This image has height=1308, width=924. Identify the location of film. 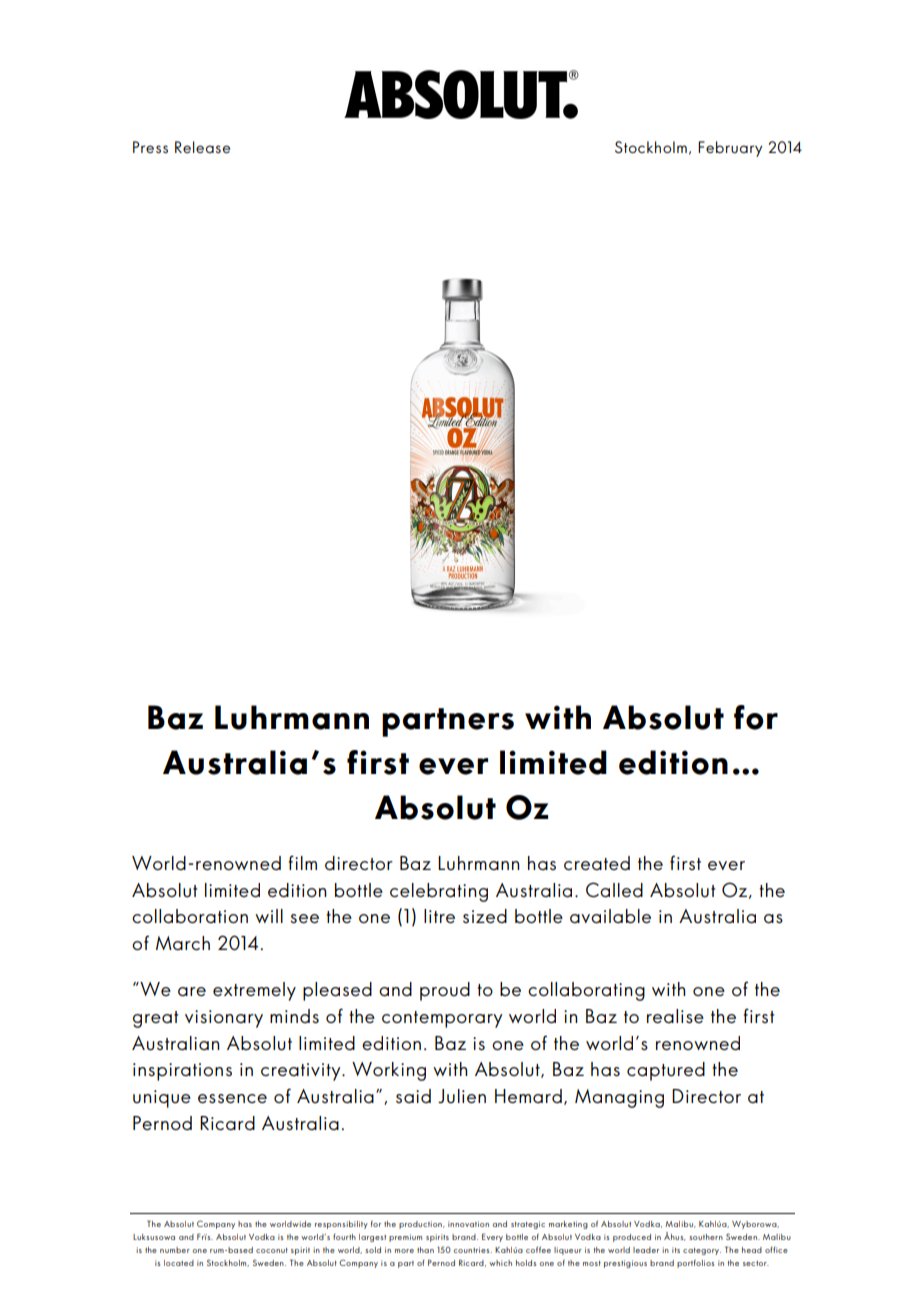
(302, 862).
